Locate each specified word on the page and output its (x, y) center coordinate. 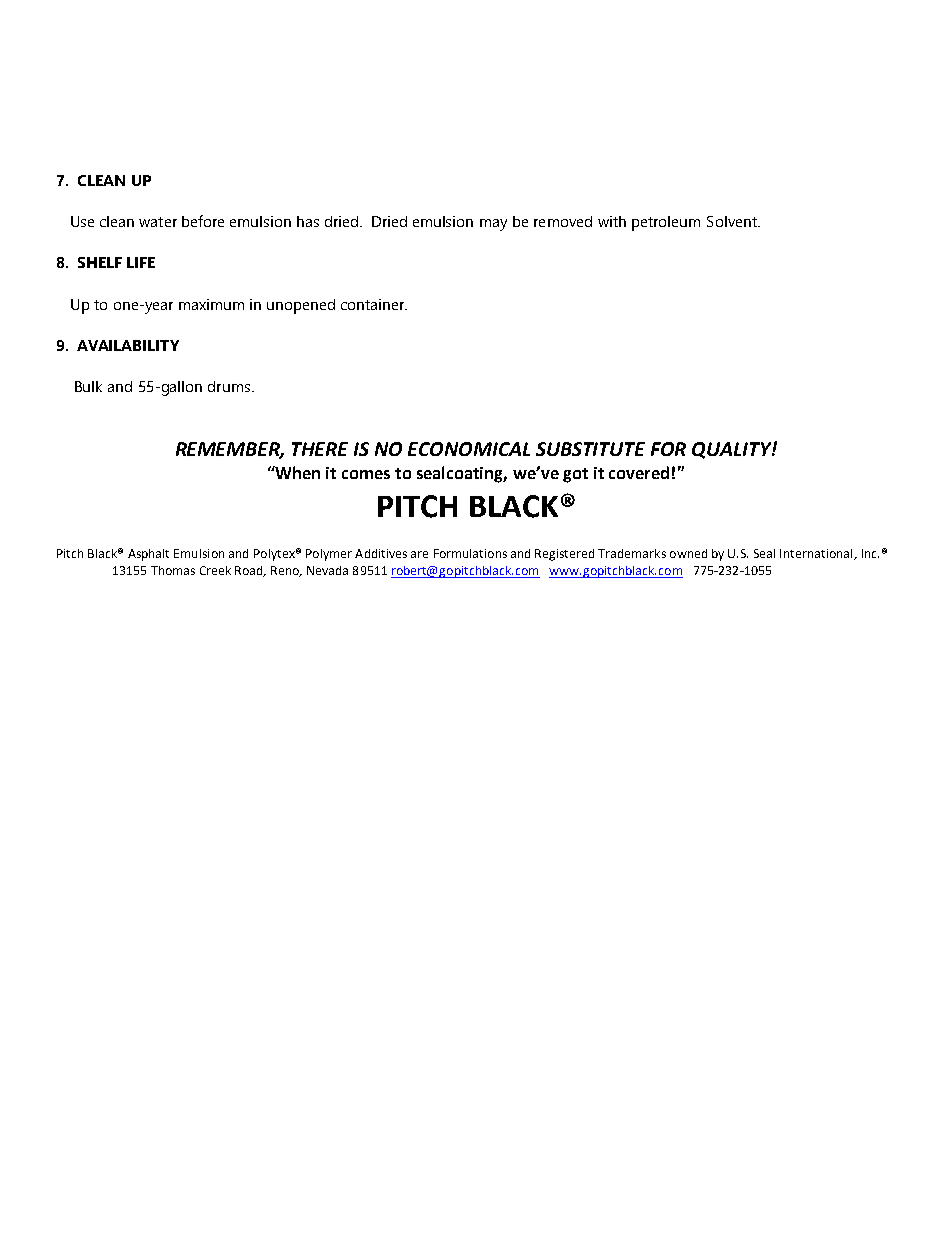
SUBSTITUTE (590, 449)
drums (229, 386)
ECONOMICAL (469, 449)
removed (563, 221)
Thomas (173, 570)
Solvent (733, 221)
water (158, 222)
